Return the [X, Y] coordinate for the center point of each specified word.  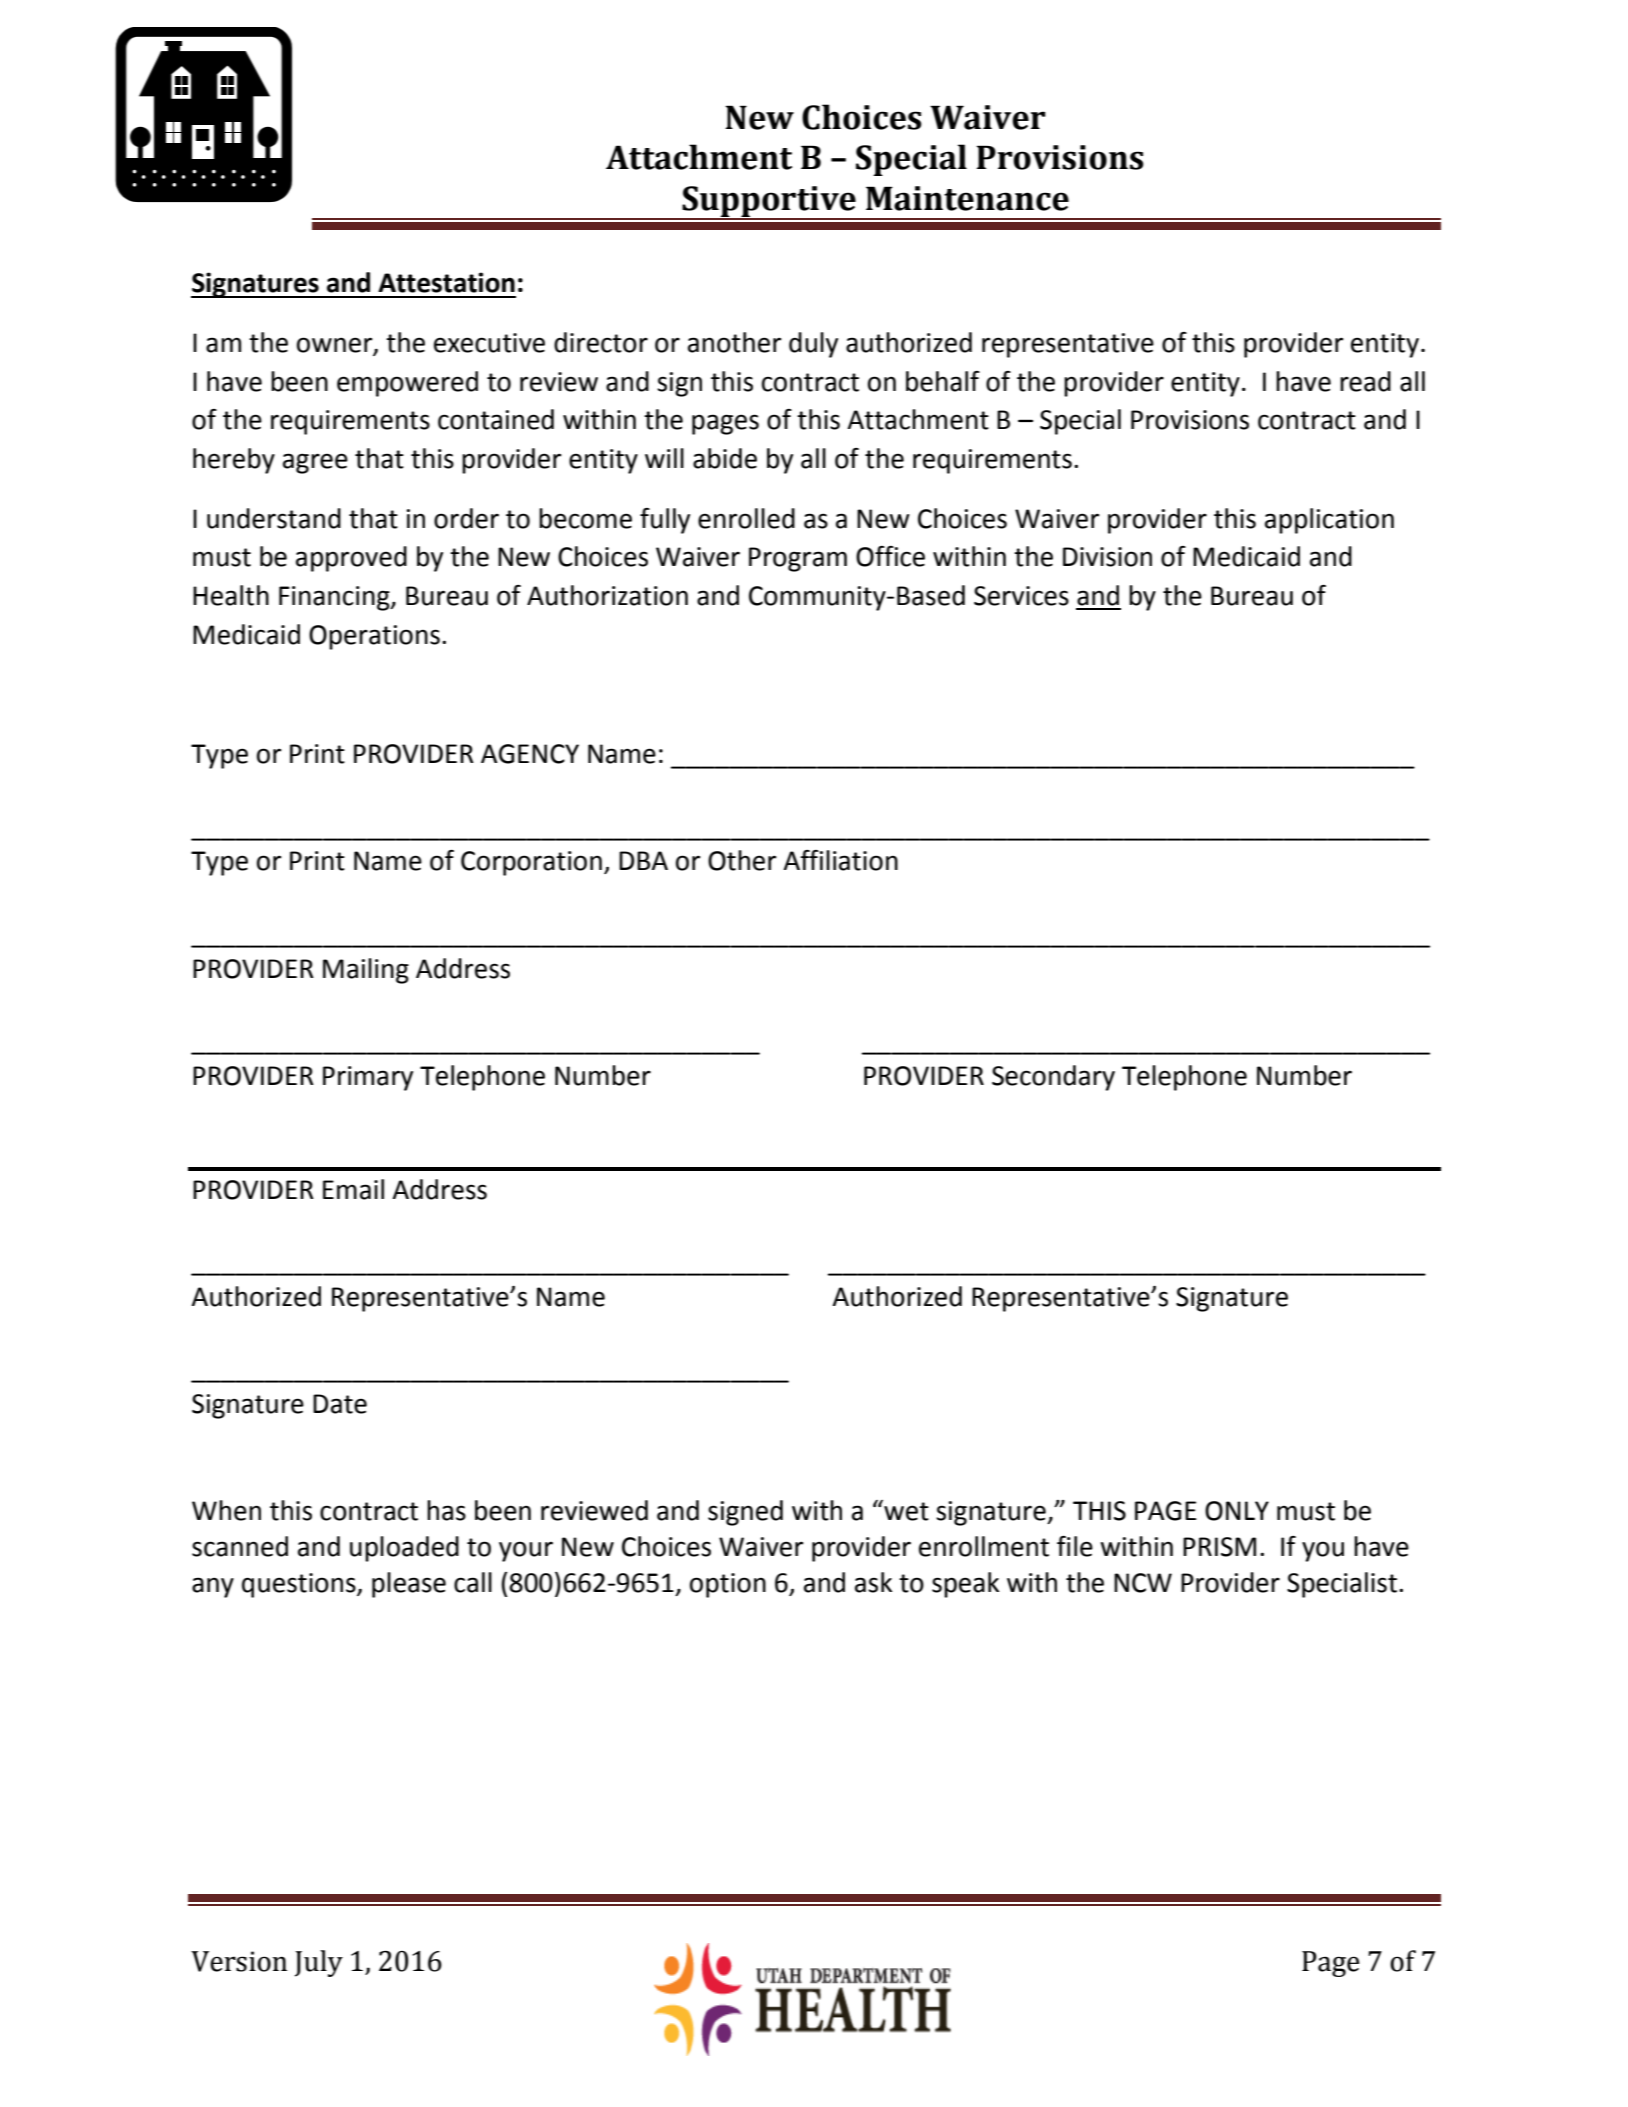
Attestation [446, 282]
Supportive [769, 202]
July [319, 1963]
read [1365, 381]
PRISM [1219, 1547]
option [728, 1585]
